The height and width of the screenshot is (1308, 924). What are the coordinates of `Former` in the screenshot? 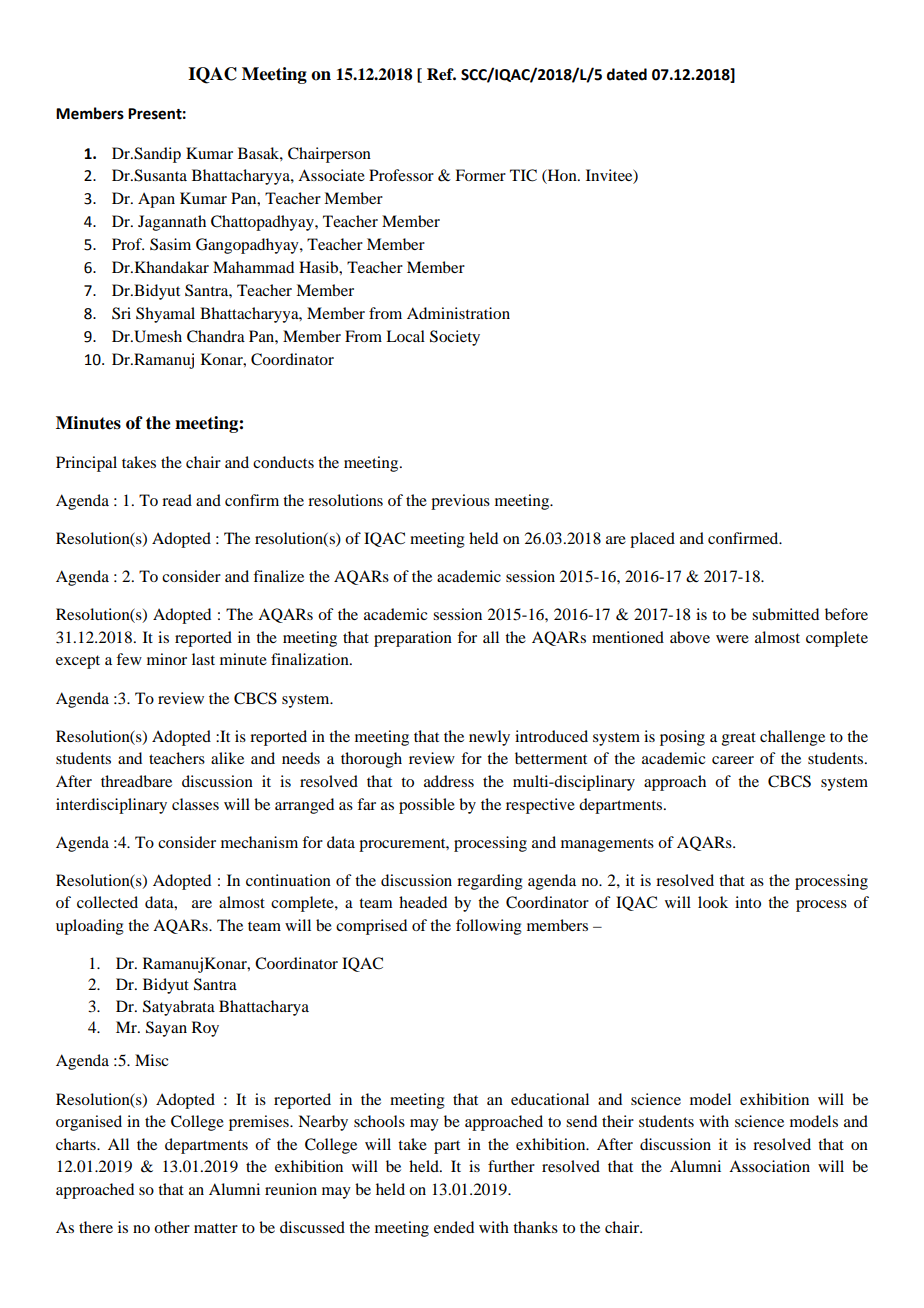 It's located at (480, 175).
